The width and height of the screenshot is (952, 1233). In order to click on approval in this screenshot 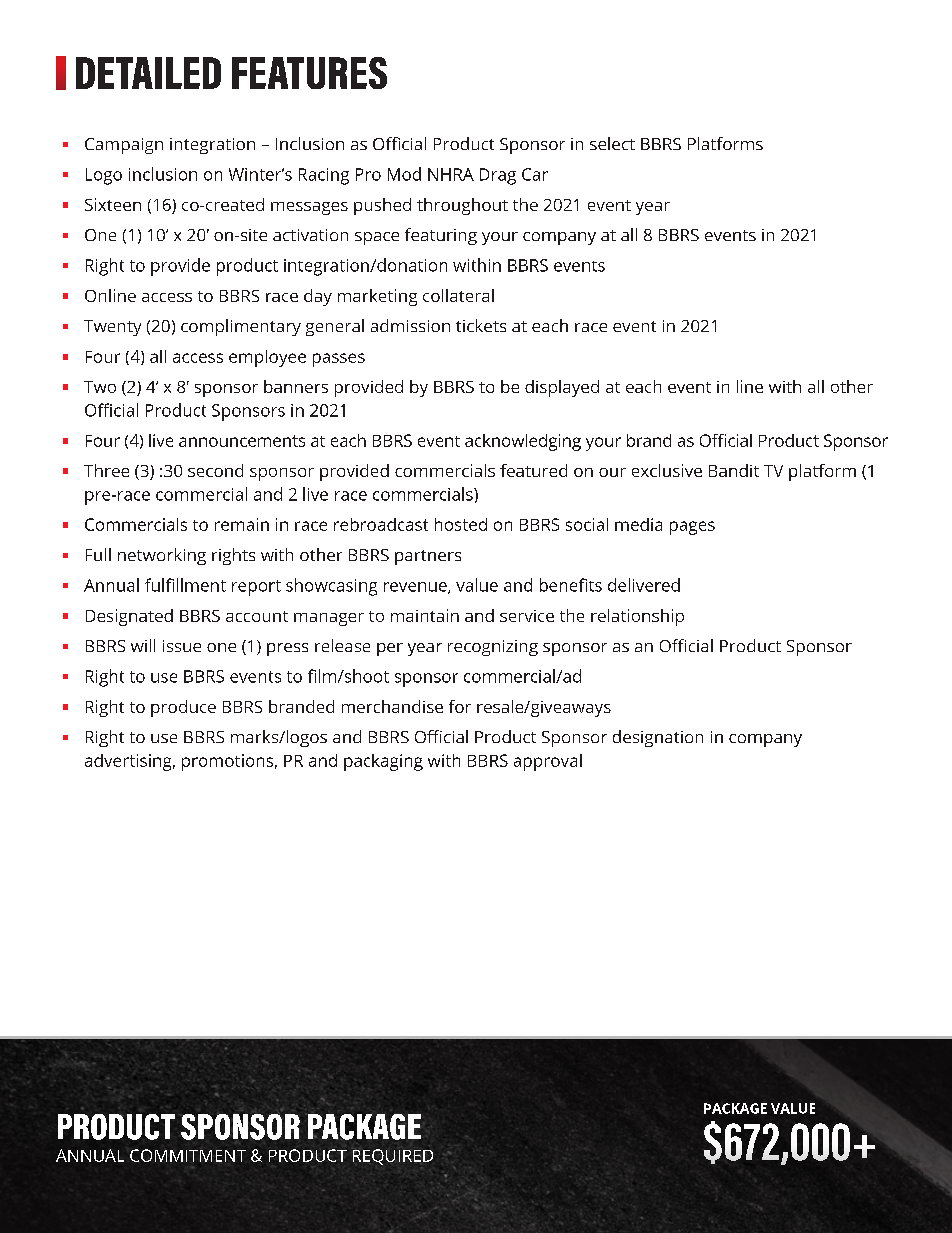, I will do `click(548, 762)`.
